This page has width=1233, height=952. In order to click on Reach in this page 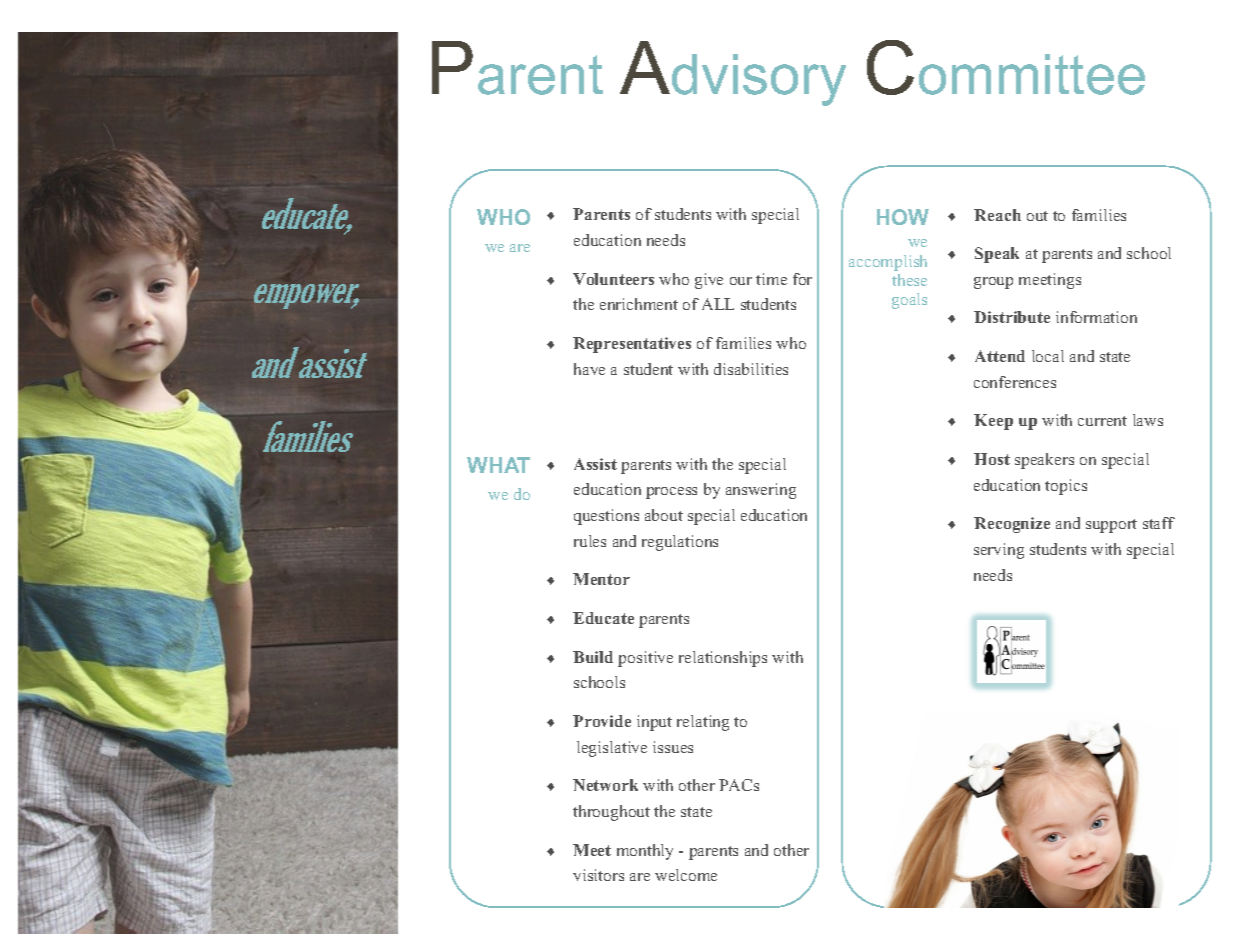, I will do `click(997, 215)`.
